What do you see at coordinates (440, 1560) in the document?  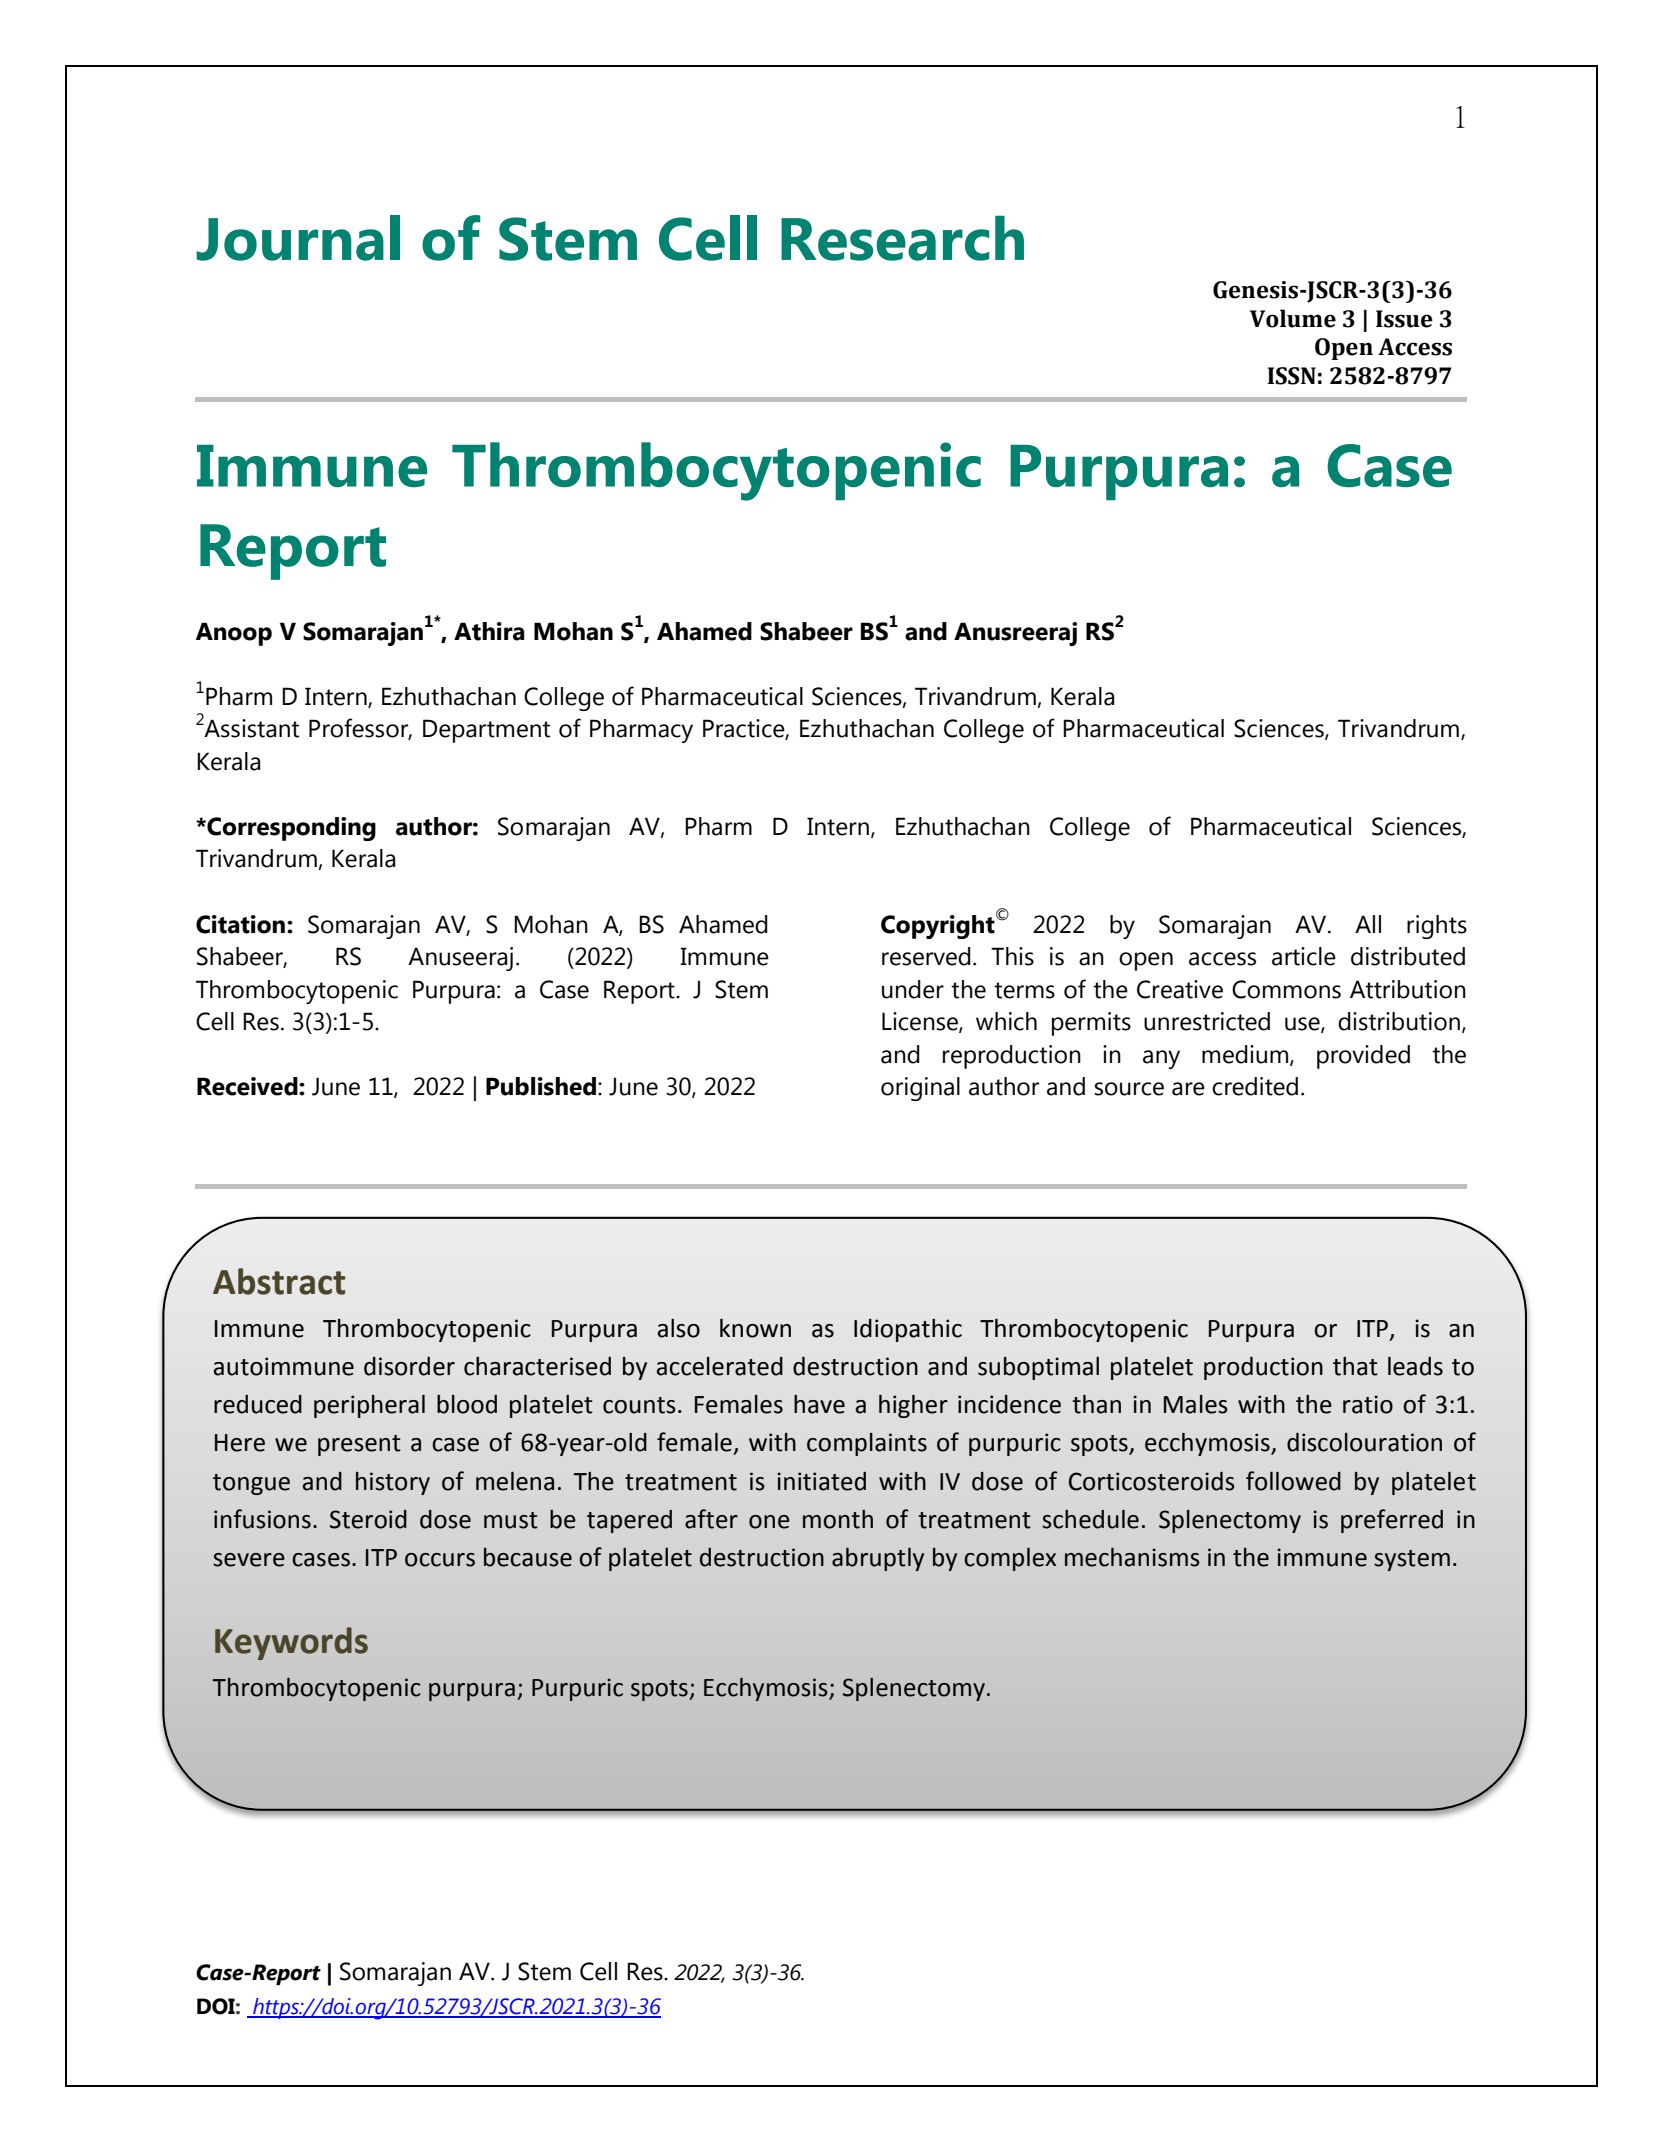 I see `occurs` at bounding box center [440, 1560].
